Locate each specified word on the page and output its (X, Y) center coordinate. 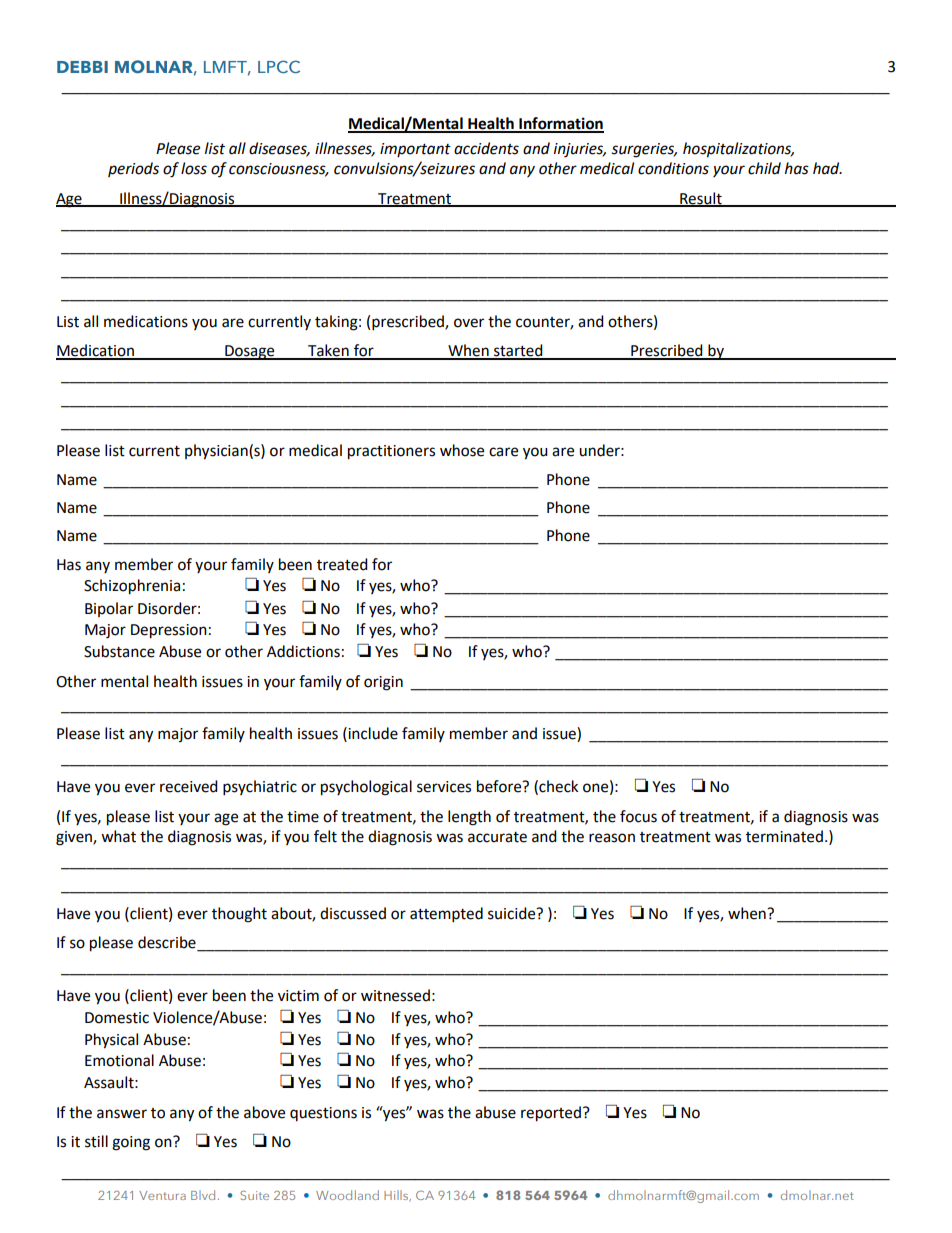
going (131, 1143)
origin (383, 683)
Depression (169, 631)
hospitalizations (738, 150)
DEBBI (82, 67)
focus (638, 816)
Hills (397, 1196)
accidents (486, 148)
